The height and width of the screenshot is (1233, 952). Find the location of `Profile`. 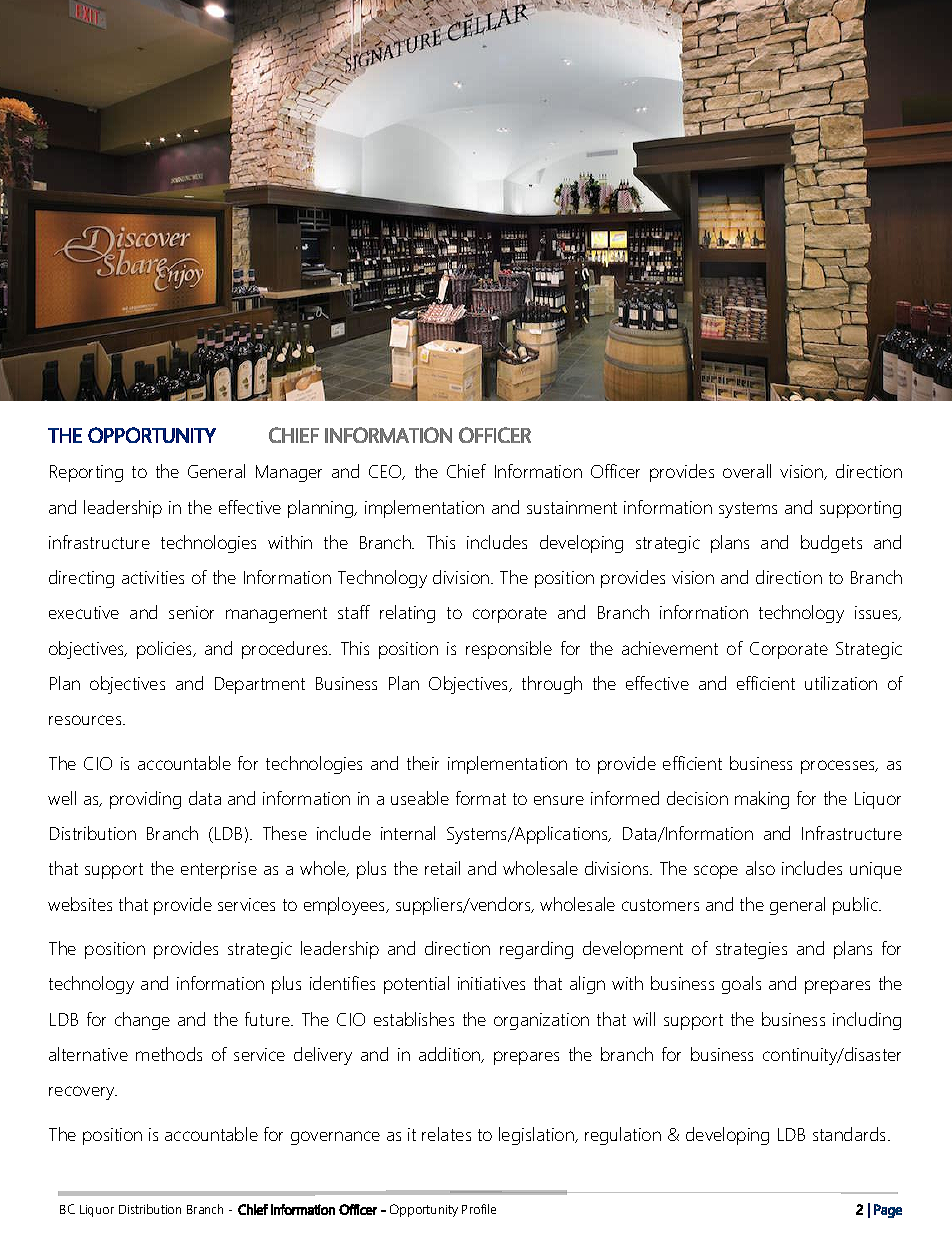

Profile is located at coordinates (479, 1209).
